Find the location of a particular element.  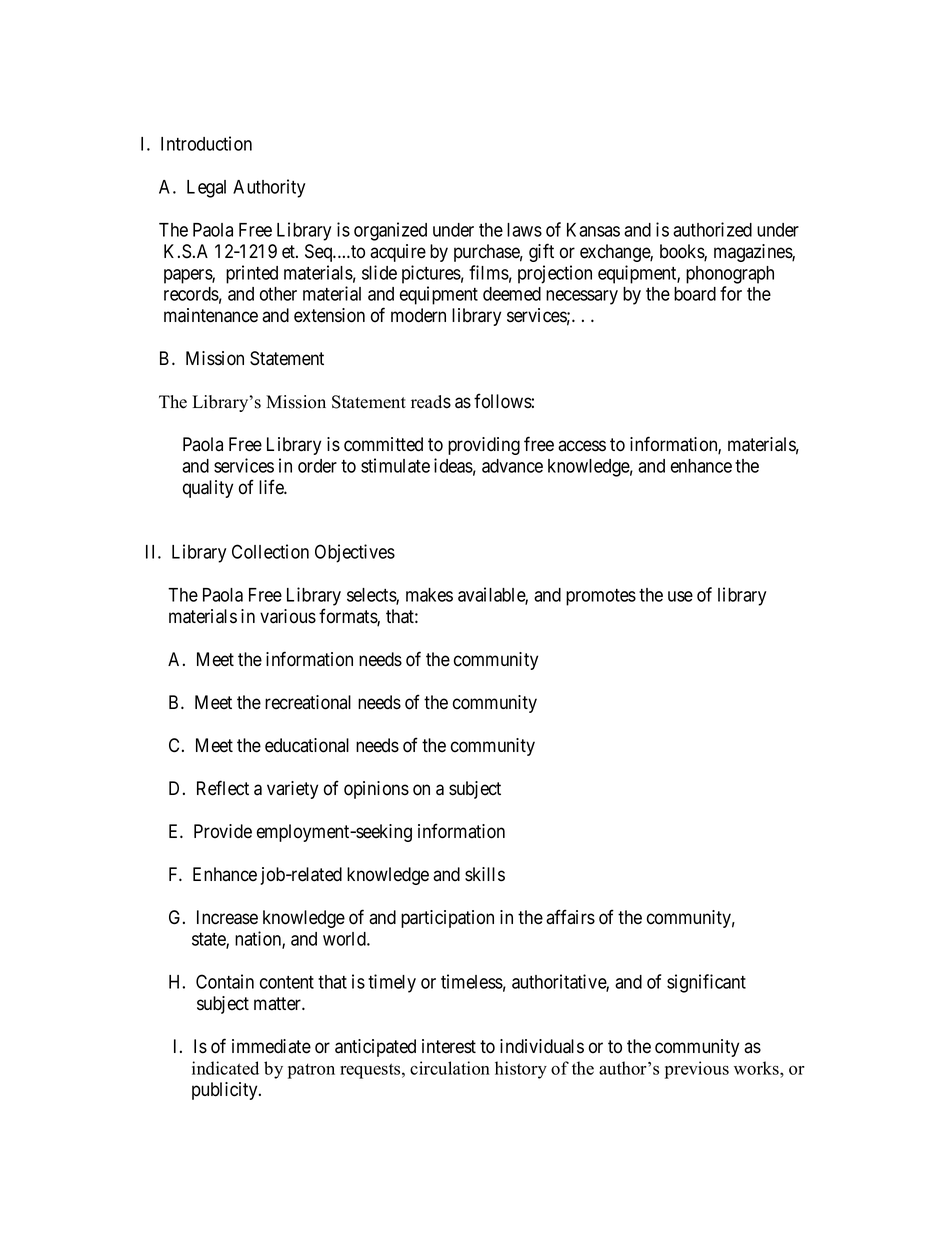

immediate is located at coordinates (271, 1046).
